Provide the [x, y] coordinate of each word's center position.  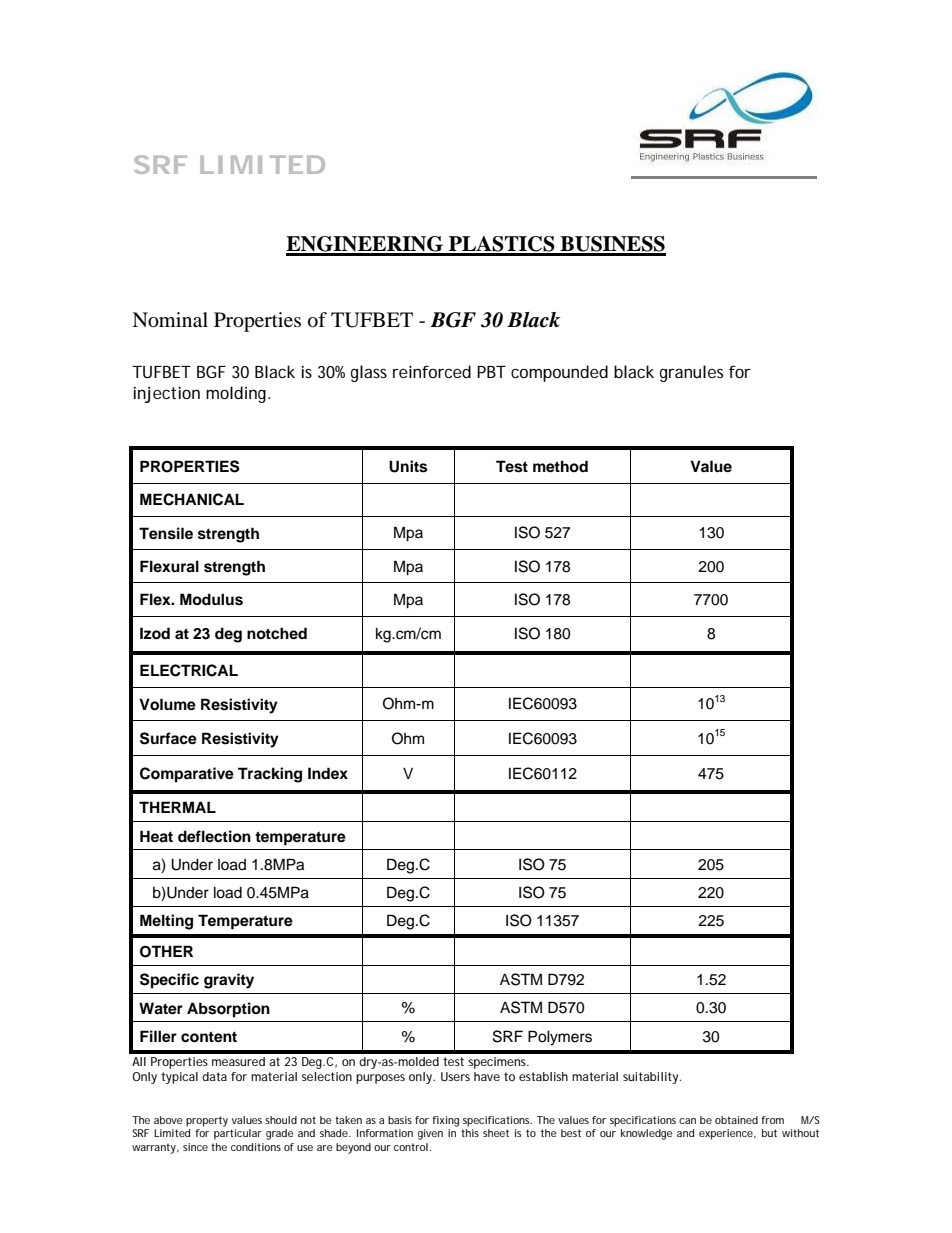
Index [328, 773]
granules [691, 373]
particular [238, 1134]
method [560, 466]
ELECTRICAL [189, 670]
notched [277, 633]
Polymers [560, 1038]
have [487, 1076]
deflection [214, 836]
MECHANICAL [192, 499]
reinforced [432, 371]
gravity [229, 981]
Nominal [170, 320]
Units [408, 466]
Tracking [270, 775]
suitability [652, 1078]
